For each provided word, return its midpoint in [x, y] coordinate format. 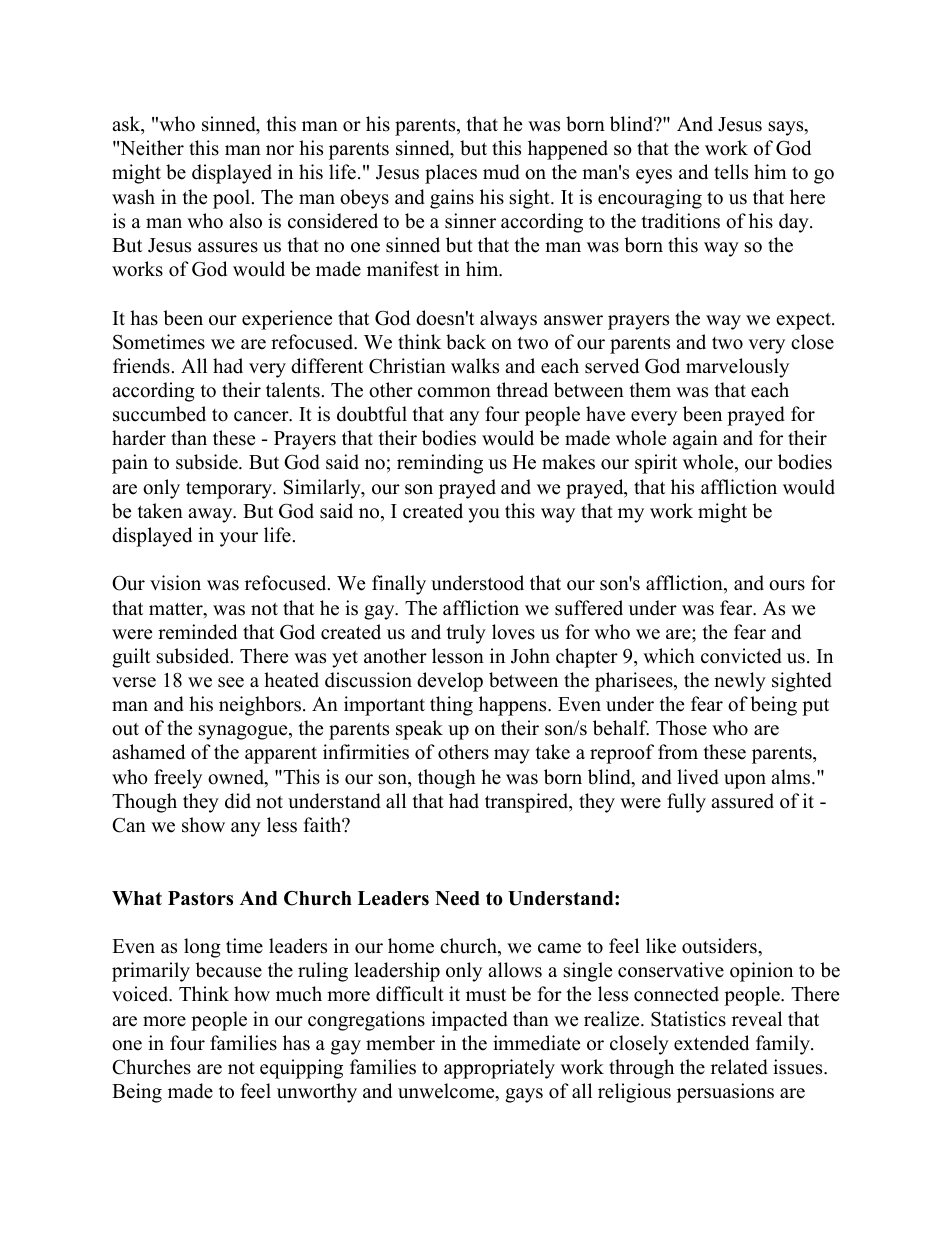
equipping [301, 1069]
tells [731, 172]
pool [231, 199]
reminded [197, 632]
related [739, 1067]
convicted [741, 656]
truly [466, 634]
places [451, 174]
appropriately [499, 1069]
